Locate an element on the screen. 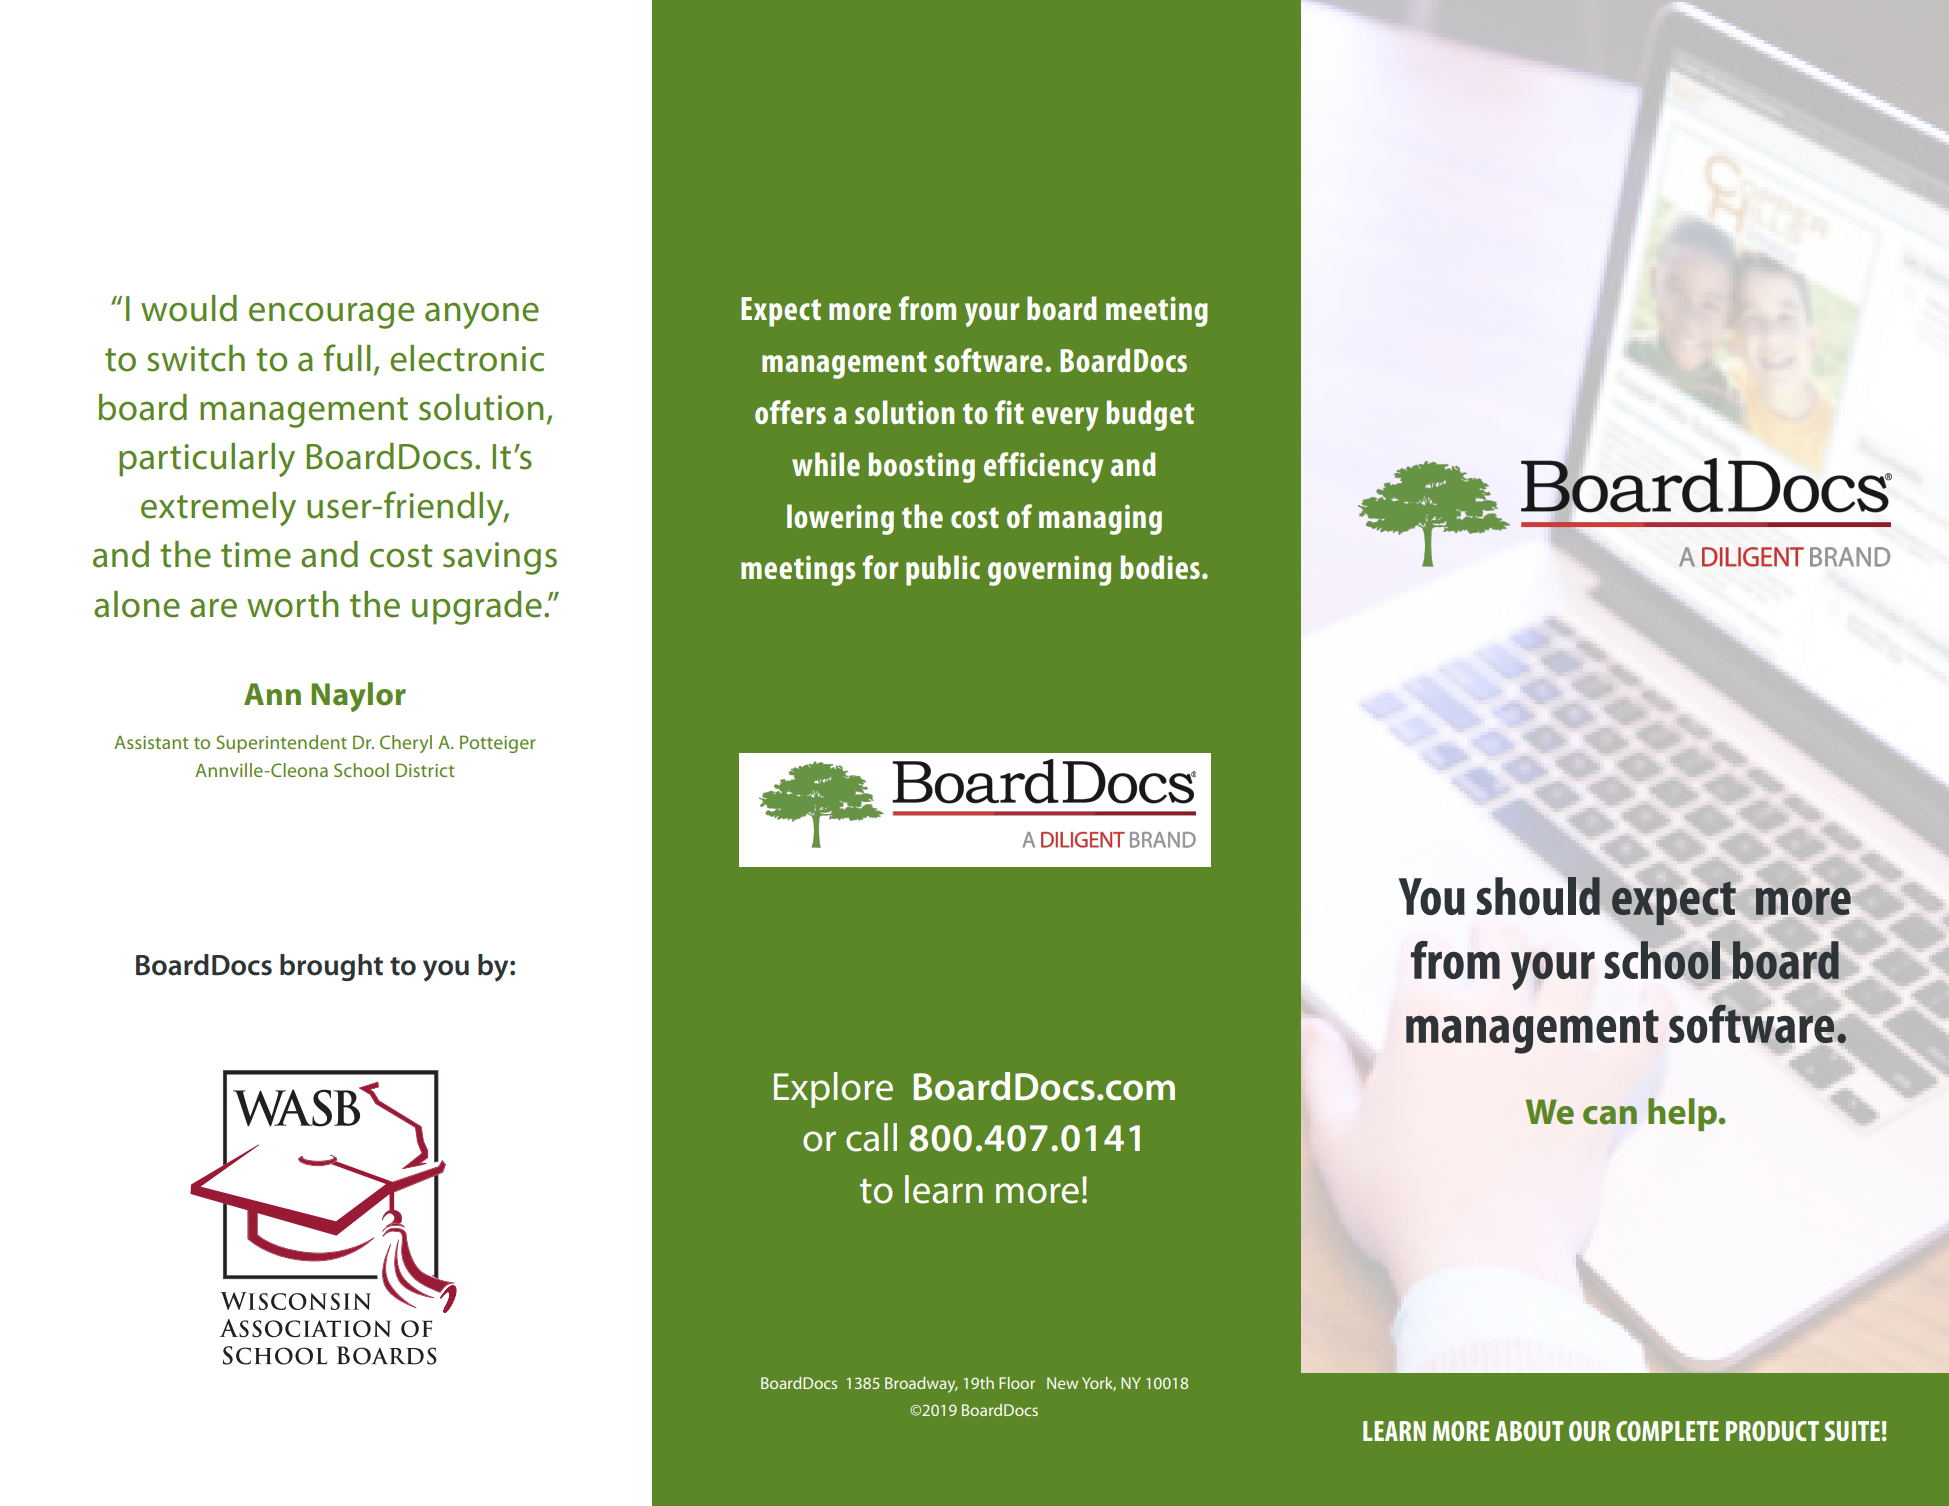 The image size is (1949, 1506). Broadway is located at coordinates (921, 1385).
